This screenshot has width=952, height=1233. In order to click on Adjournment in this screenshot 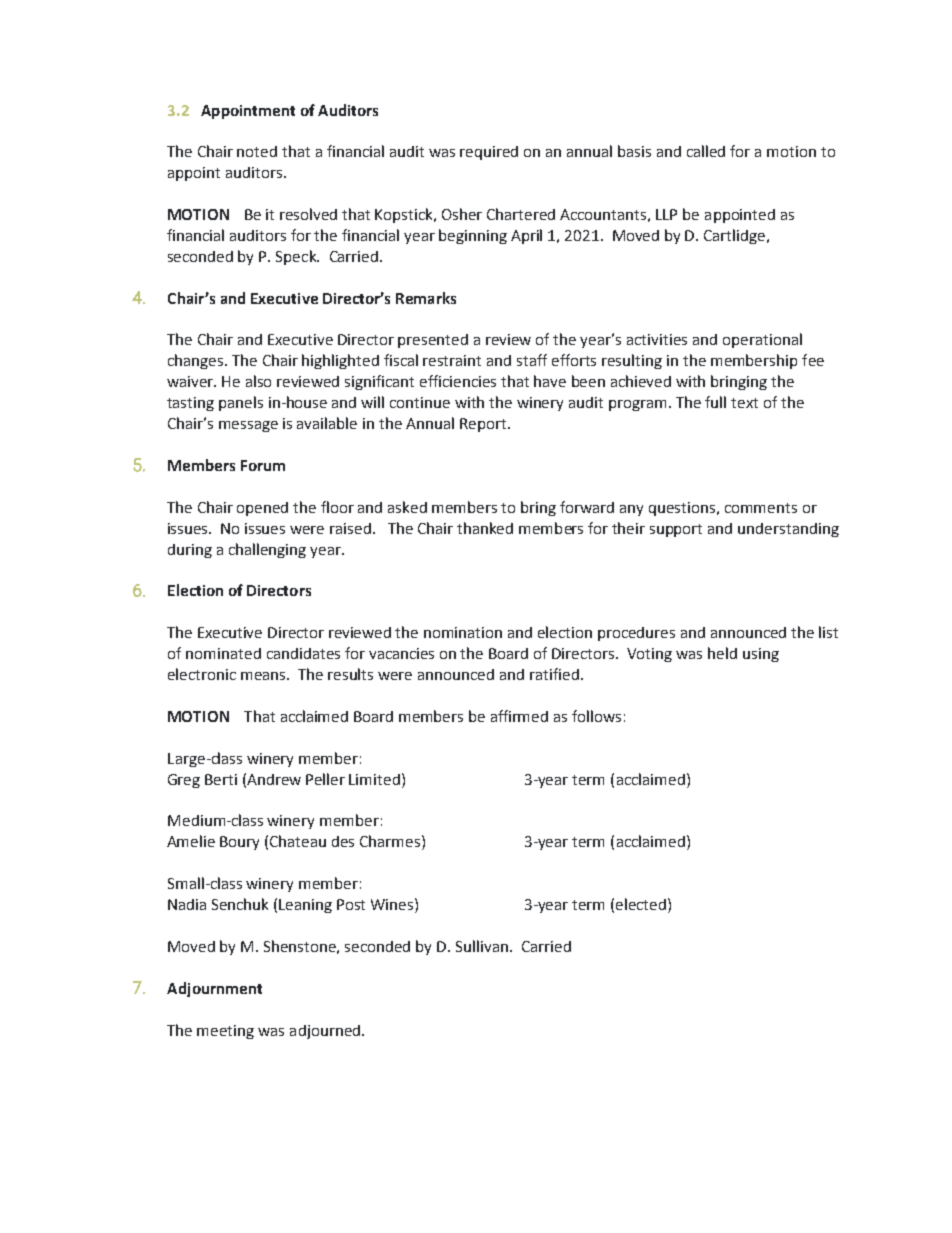, I will do `click(214, 989)`.
